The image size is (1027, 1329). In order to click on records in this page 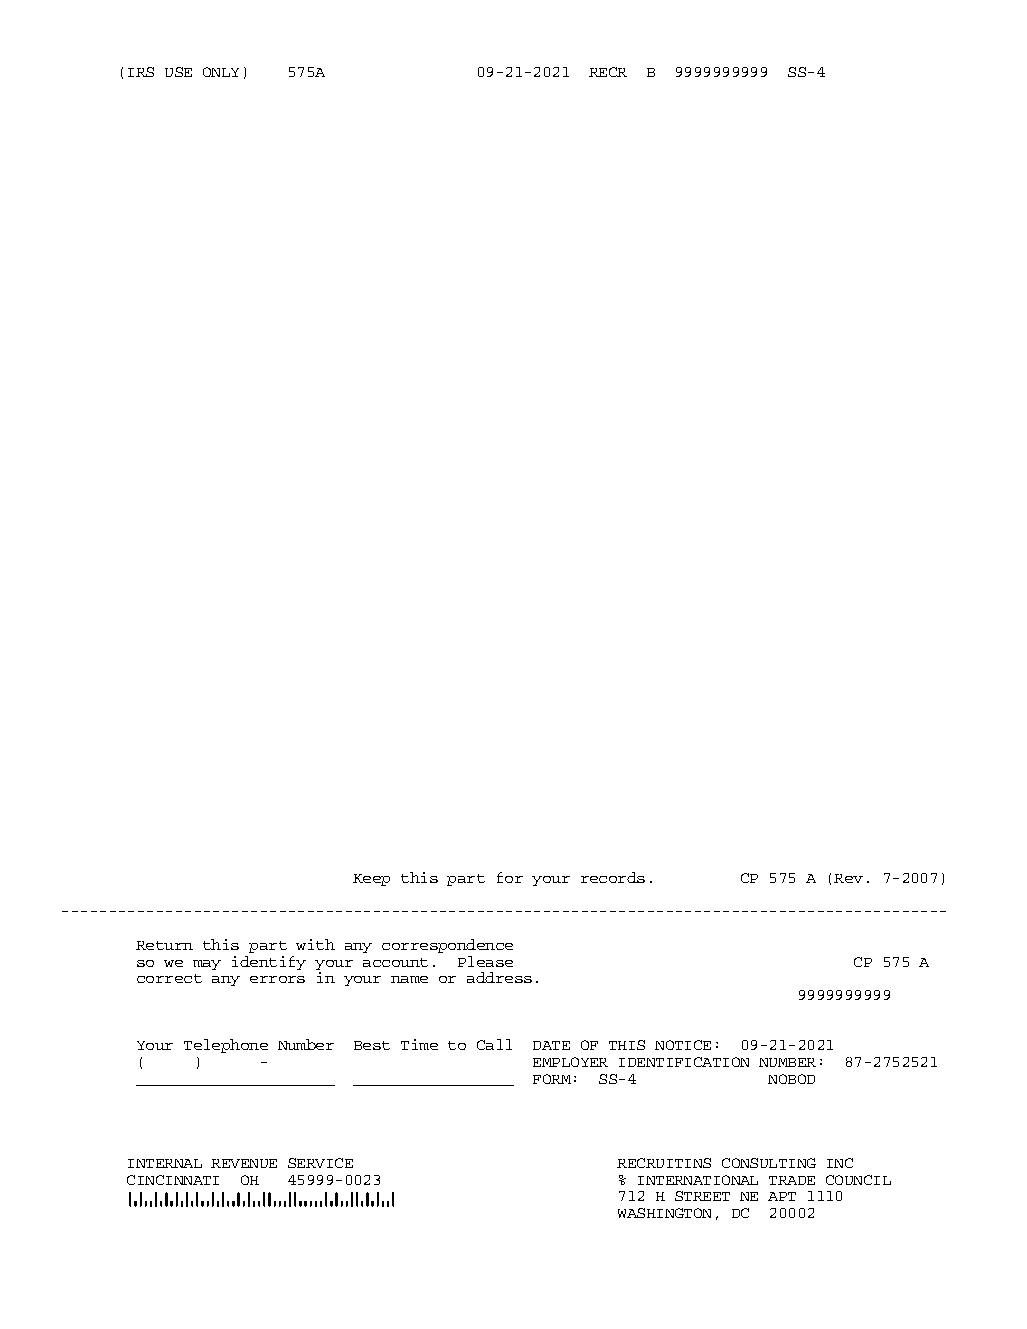, I will do `click(613, 877)`.
